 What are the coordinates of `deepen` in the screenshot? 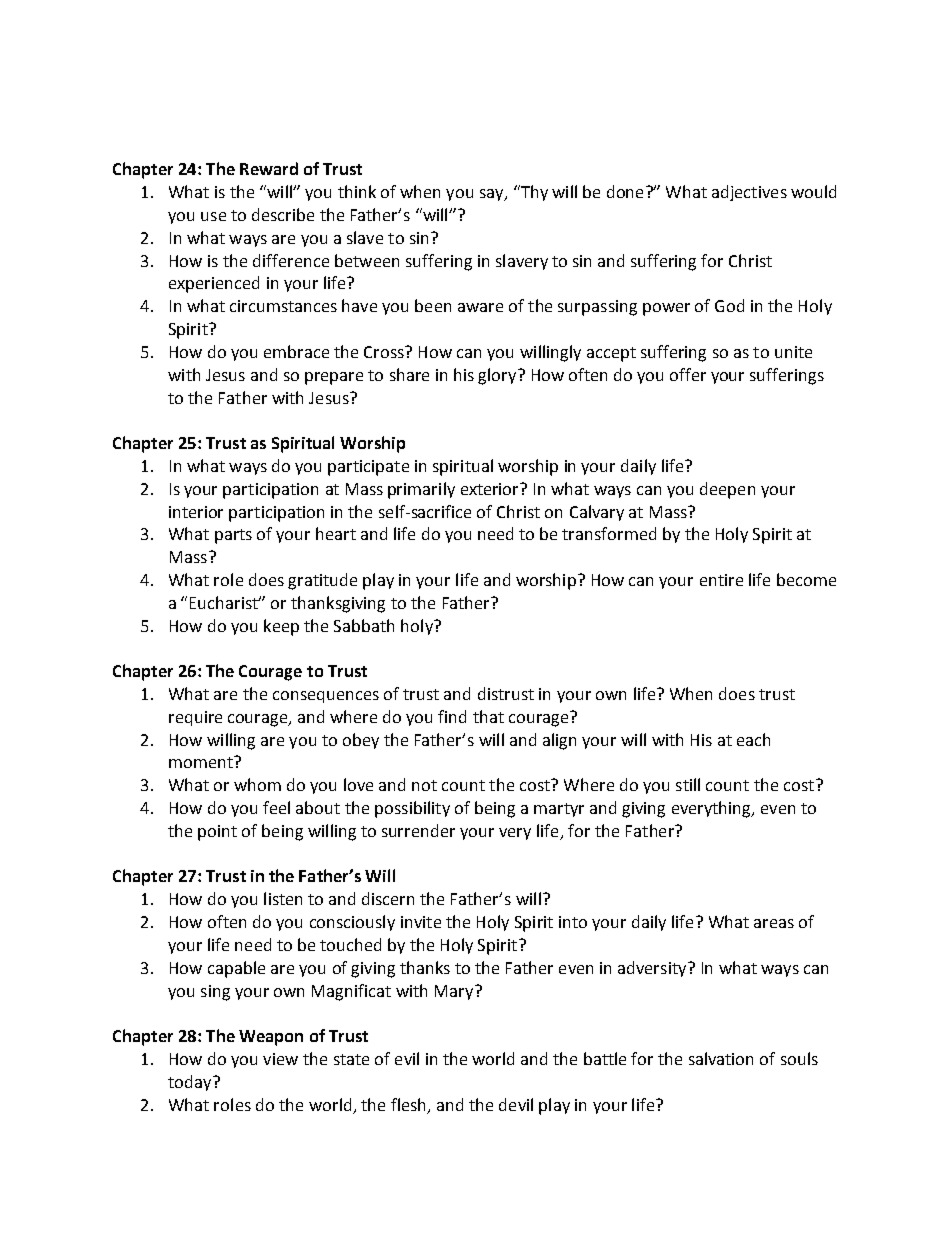 It's located at (727, 490).
